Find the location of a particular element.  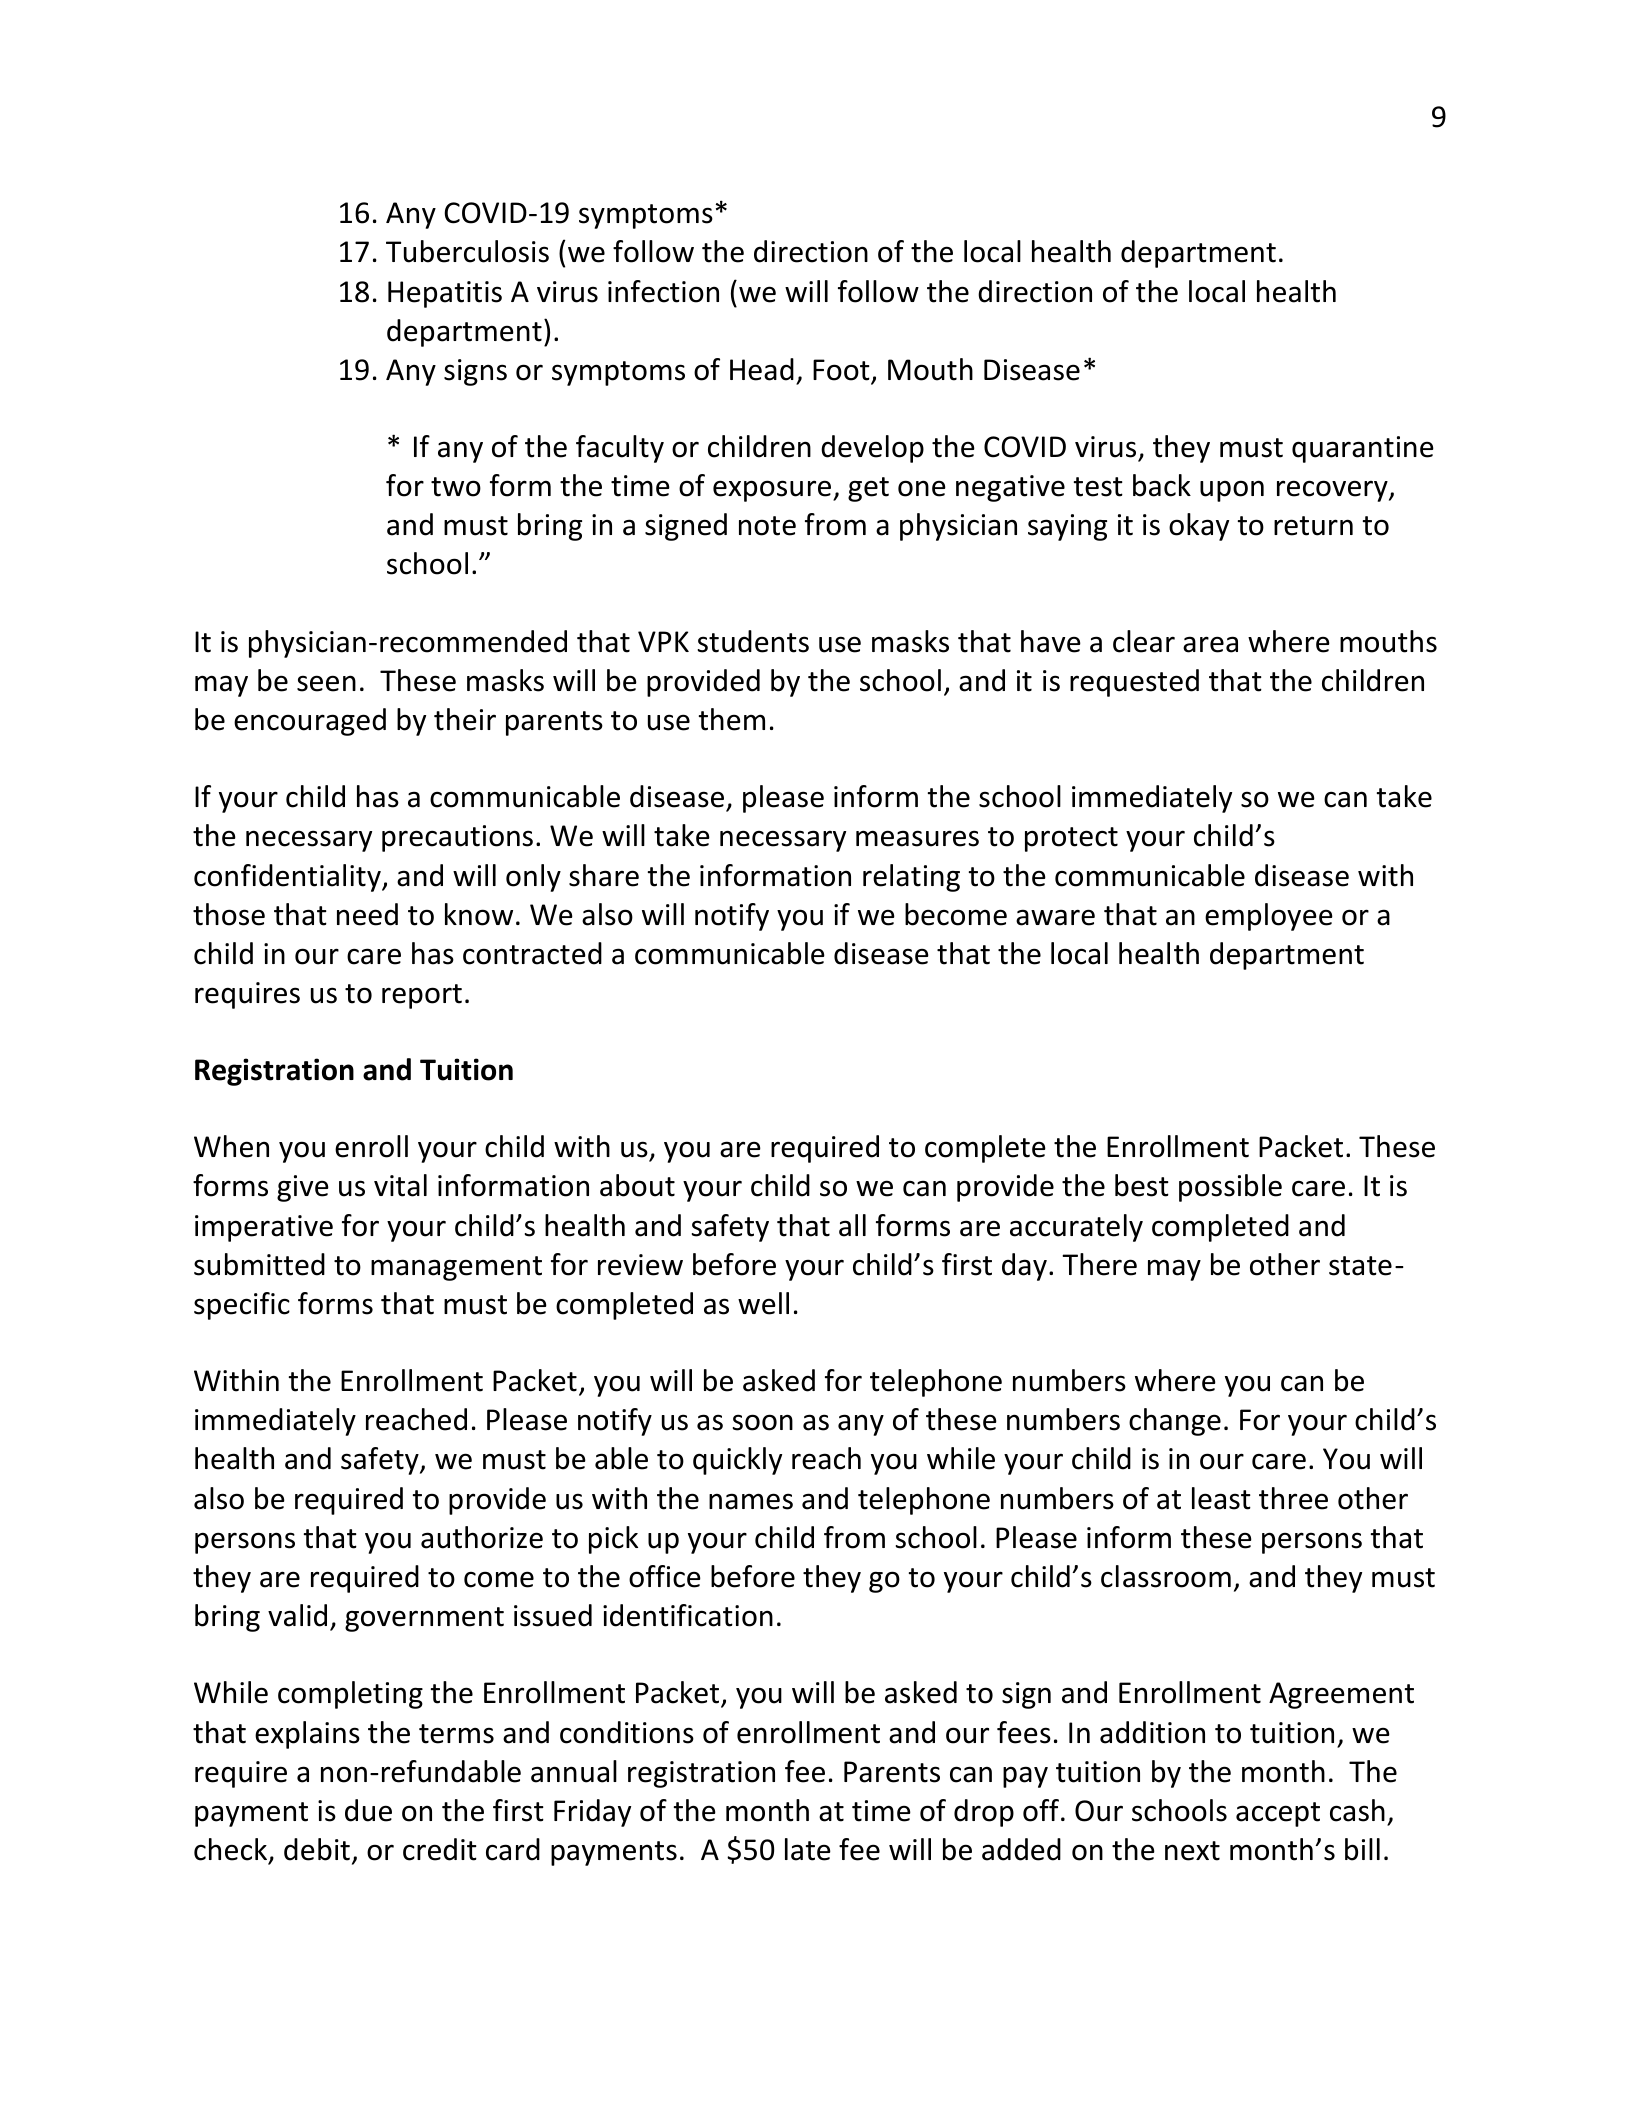

about is located at coordinates (637, 1185).
